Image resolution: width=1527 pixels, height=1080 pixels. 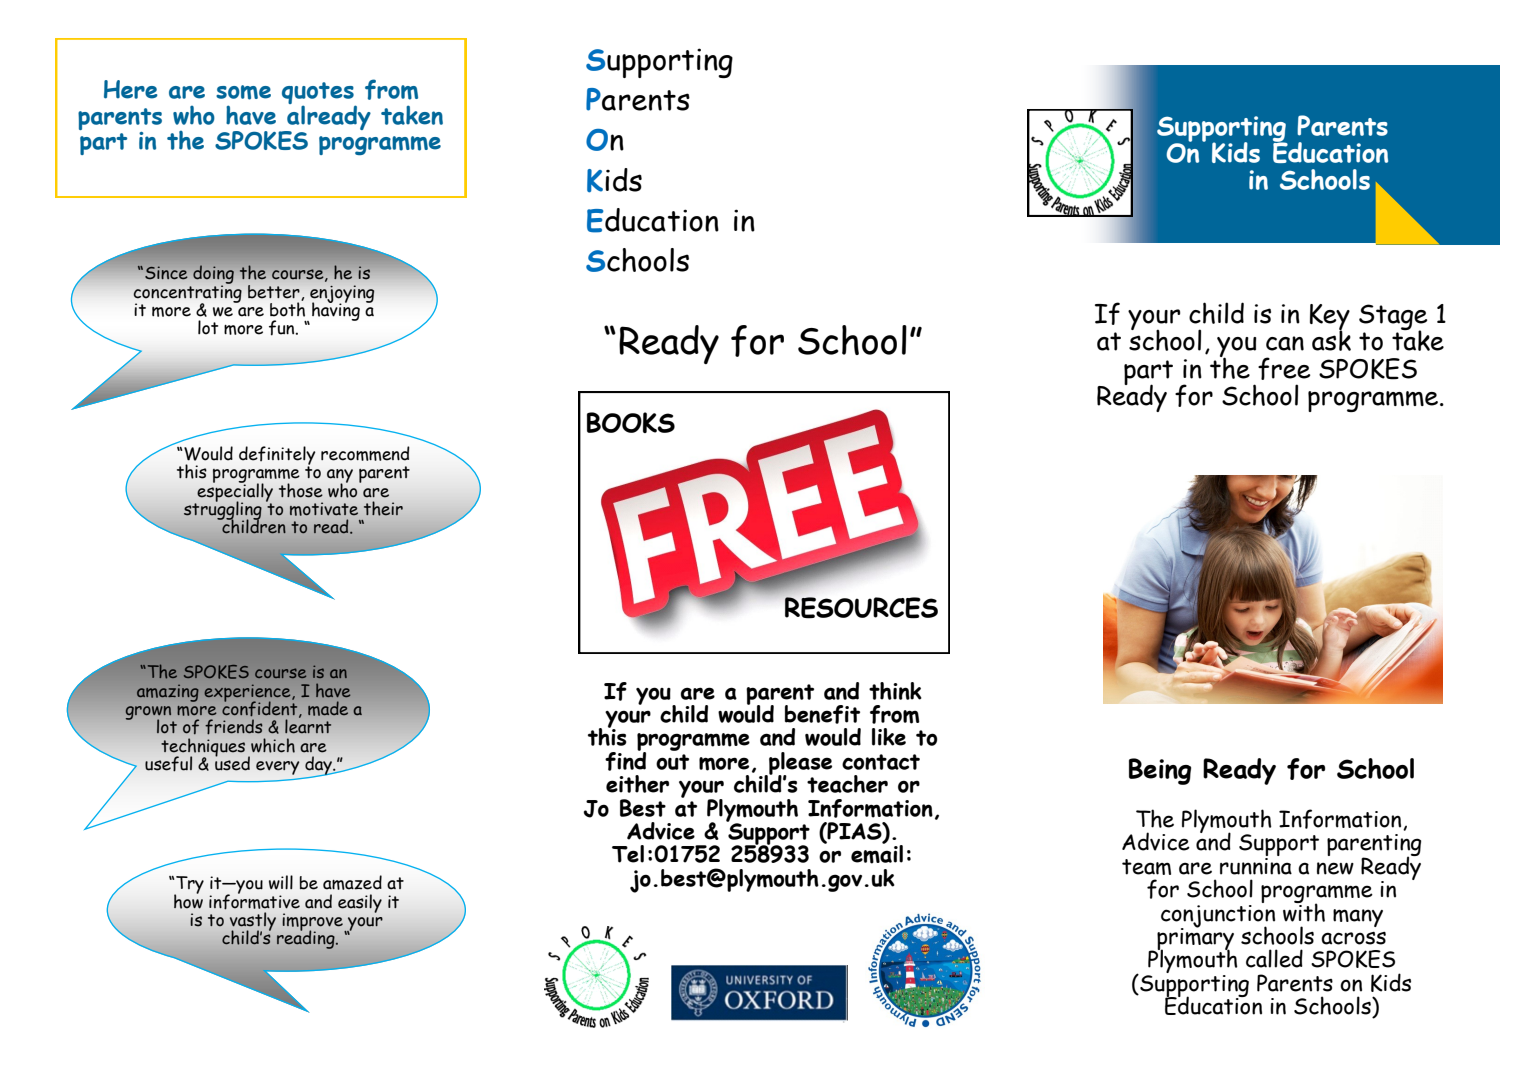 What do you see at coordinates (324, 509) in the document?
I see `motivate` at bounding box center [324, 509].
